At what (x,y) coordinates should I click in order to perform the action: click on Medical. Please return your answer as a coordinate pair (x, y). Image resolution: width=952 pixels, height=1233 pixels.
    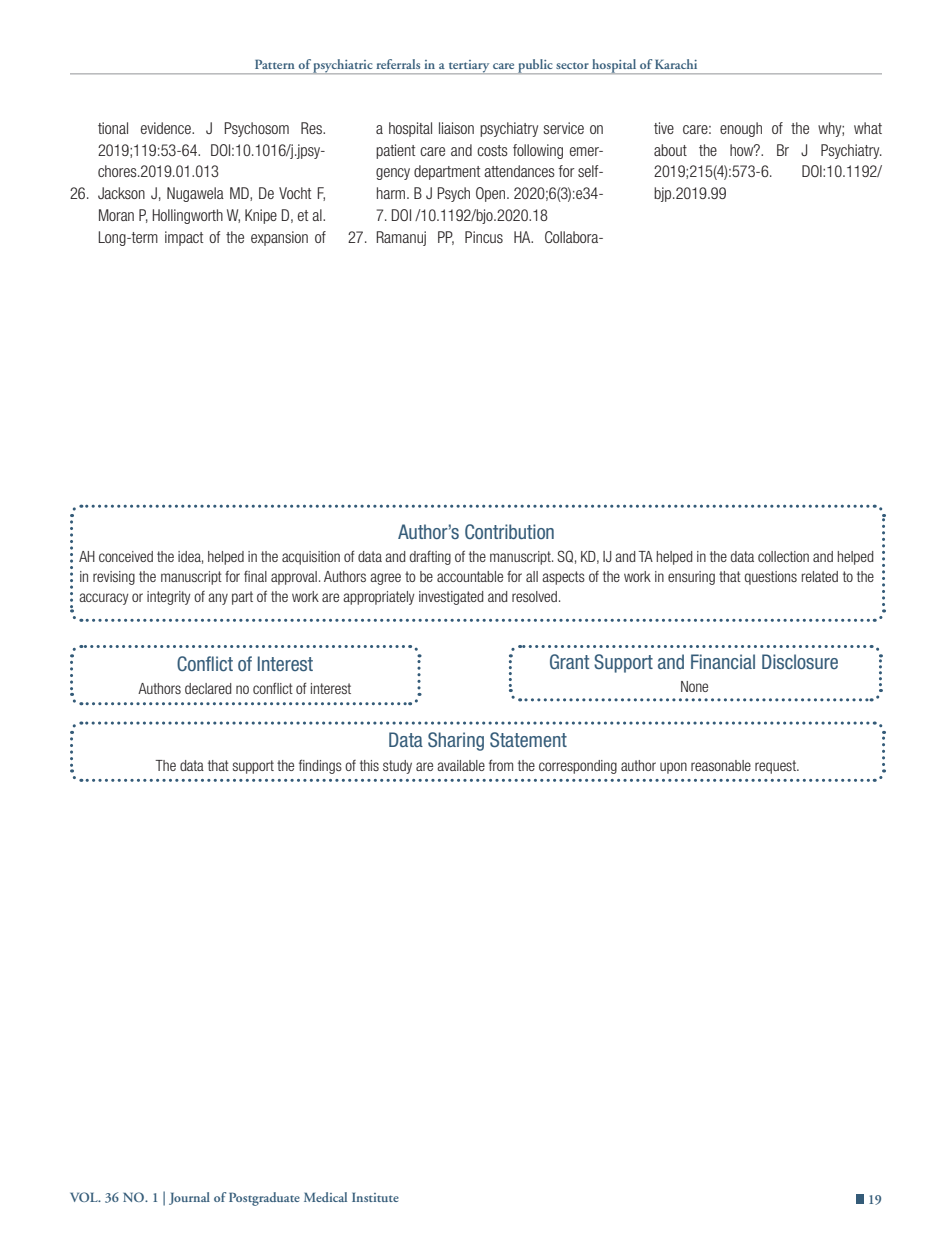
    Looking at the image, I should click on (325, 1197).
